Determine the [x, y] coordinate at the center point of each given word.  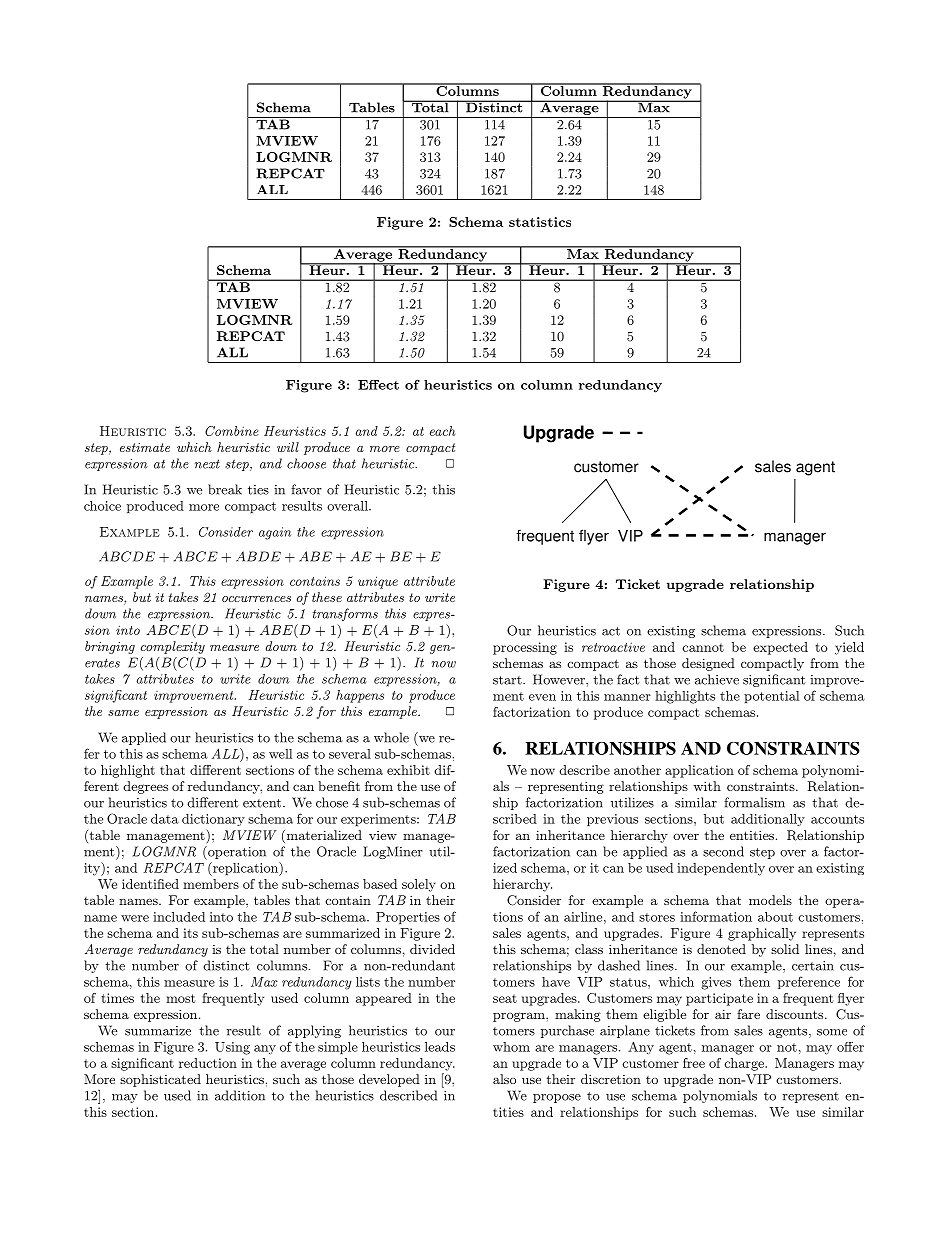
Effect [378, 385]
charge [745, 1064]
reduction [208, 1063]
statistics [540, 222]
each [442, 431]
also [504, 1079]
